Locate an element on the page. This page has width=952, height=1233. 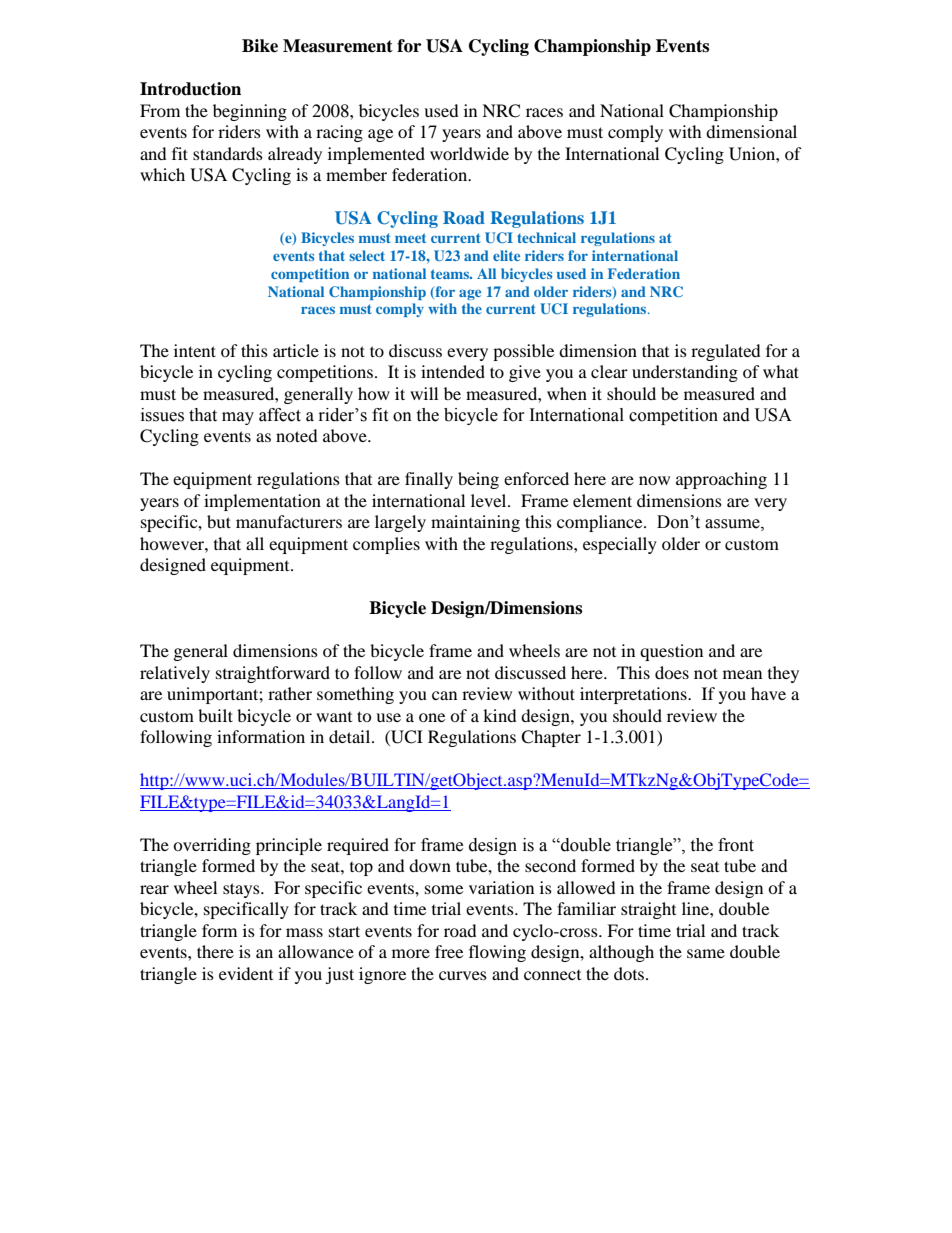
can is located at coordinates (444, 695).
